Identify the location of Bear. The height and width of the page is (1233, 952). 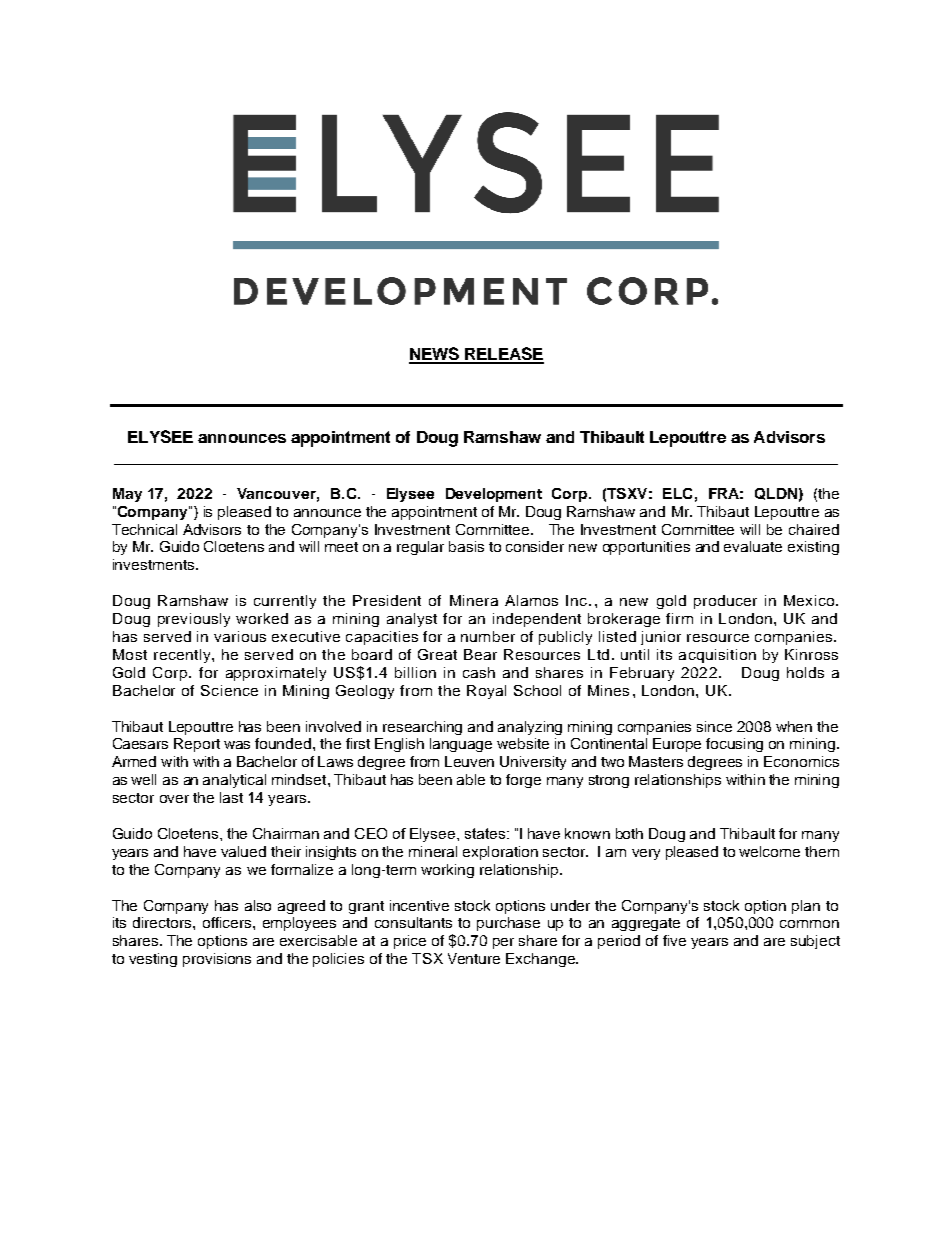
(480, 654).
